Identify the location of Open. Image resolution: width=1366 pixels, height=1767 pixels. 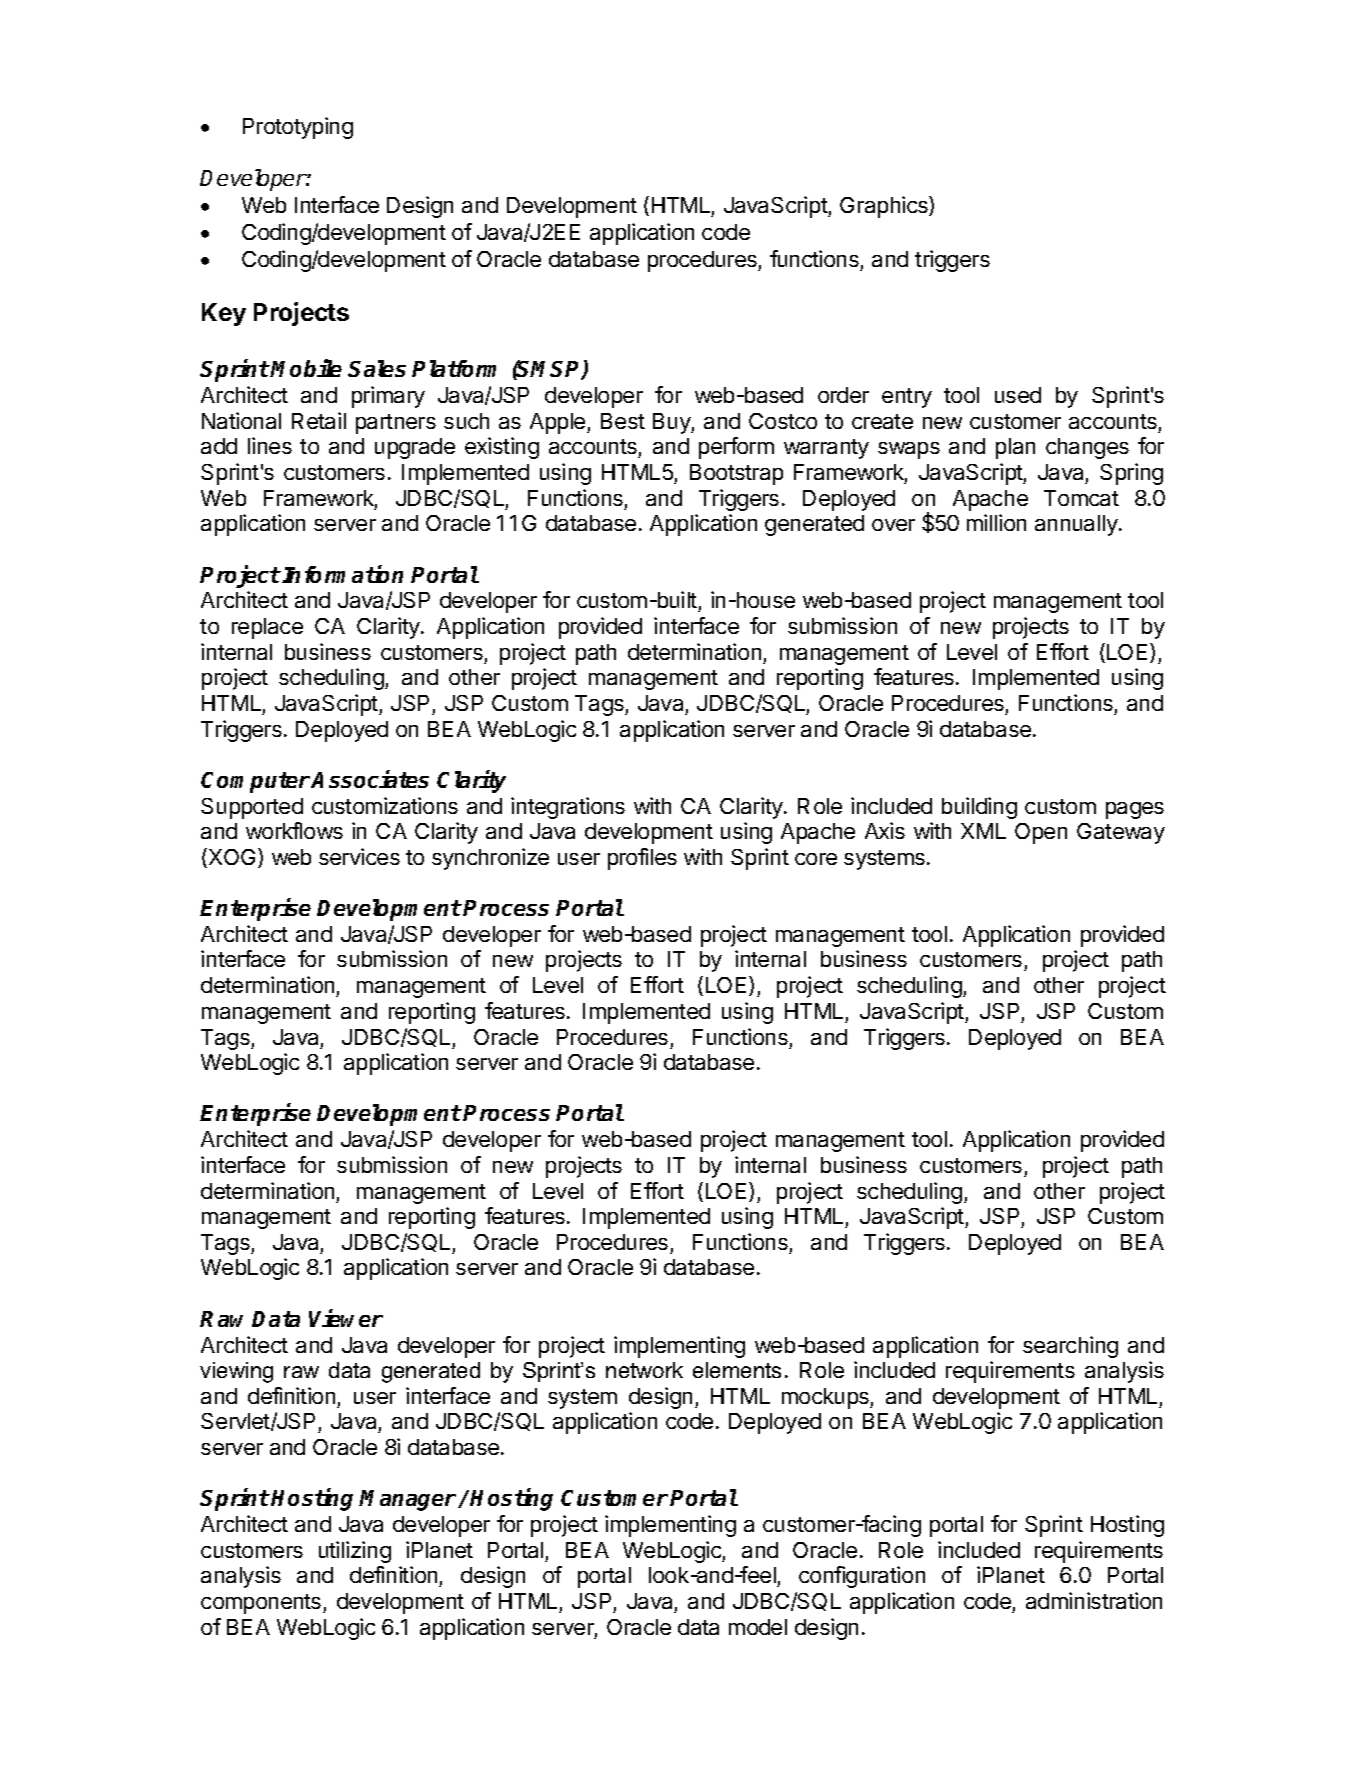
(1041, 833).
